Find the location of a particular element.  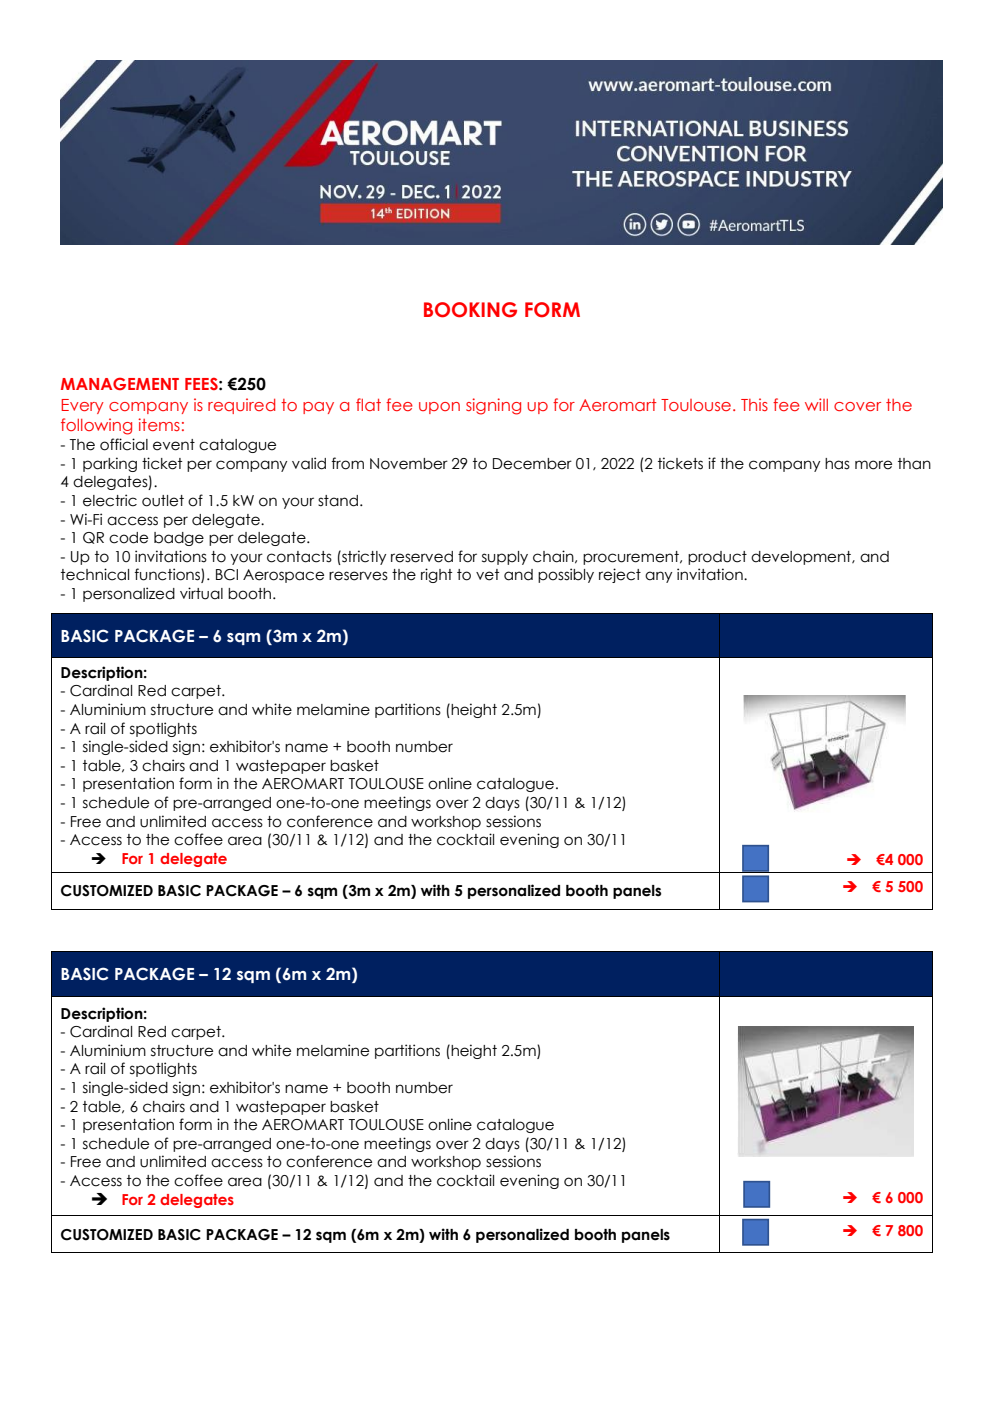

MANAGEMENT is located at coordinates (120, 383).
